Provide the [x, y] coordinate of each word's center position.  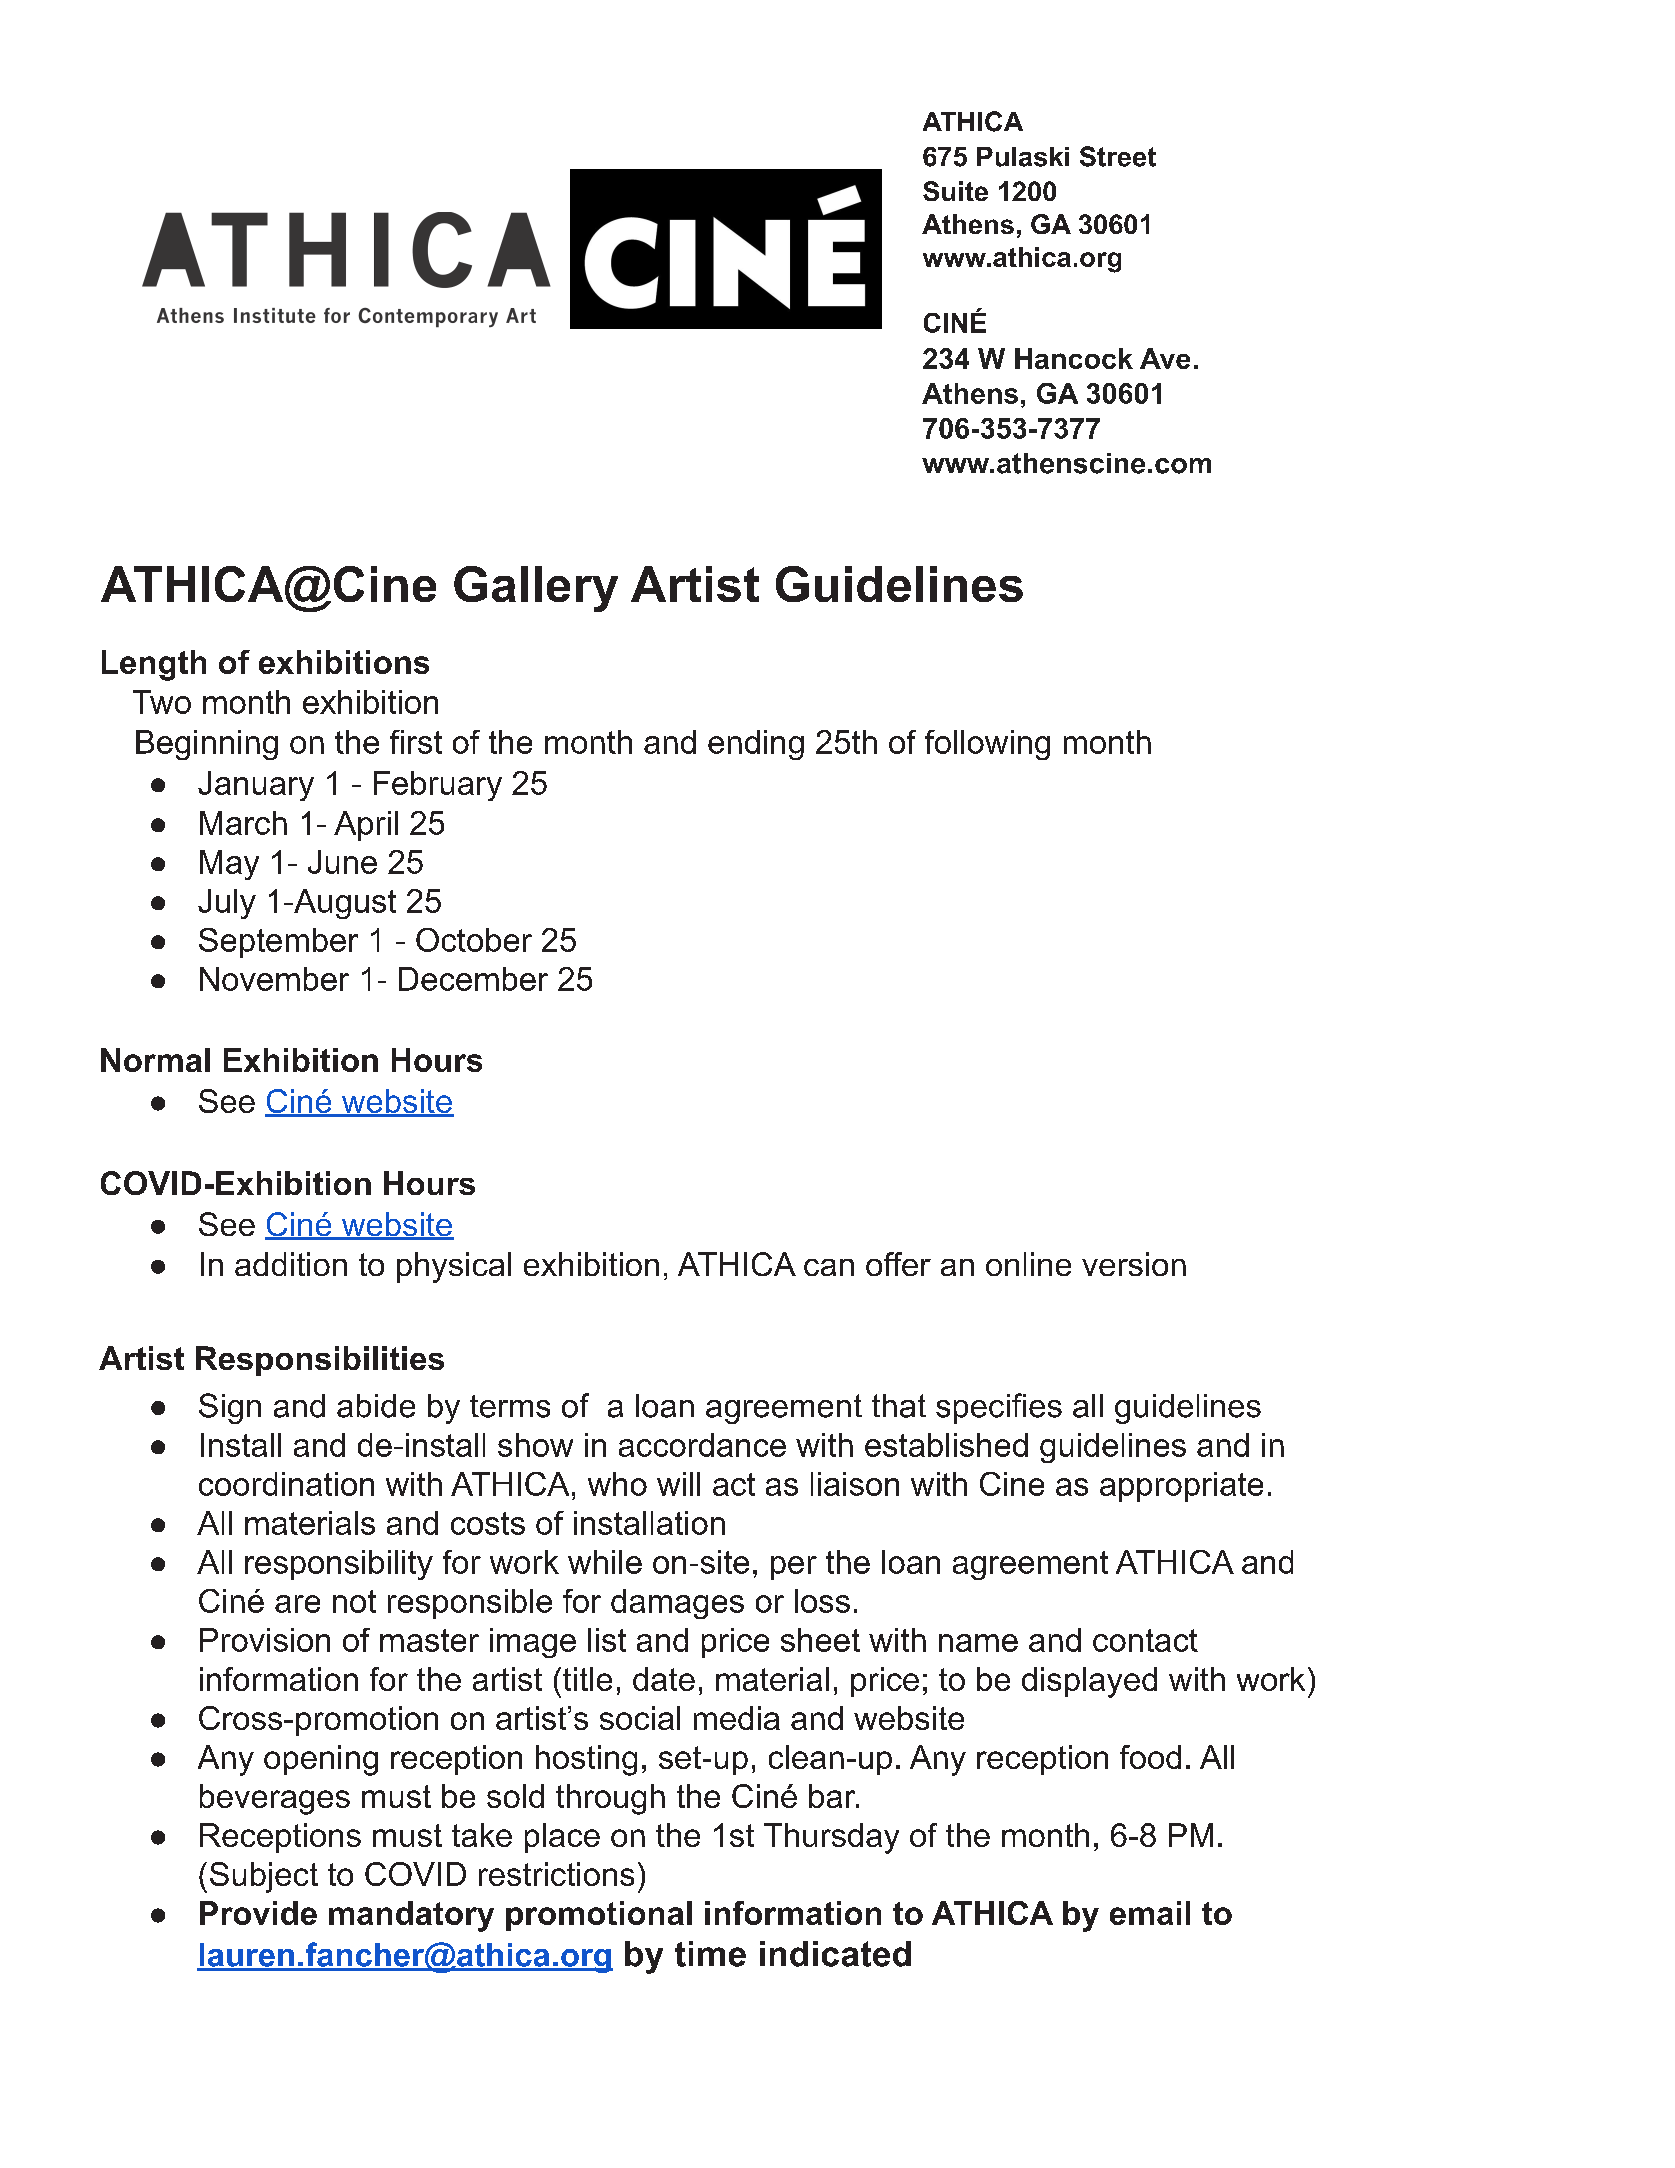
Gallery [536, 589]
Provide [258, 1913]
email [1150, 1913]
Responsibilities [320, 1361]
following [987, 745]
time [710, 1954]
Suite [955, 191]
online [1028, 1264]
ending [756, 745]
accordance [702, 1445]
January [256, 786]
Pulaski [1023, 157]
